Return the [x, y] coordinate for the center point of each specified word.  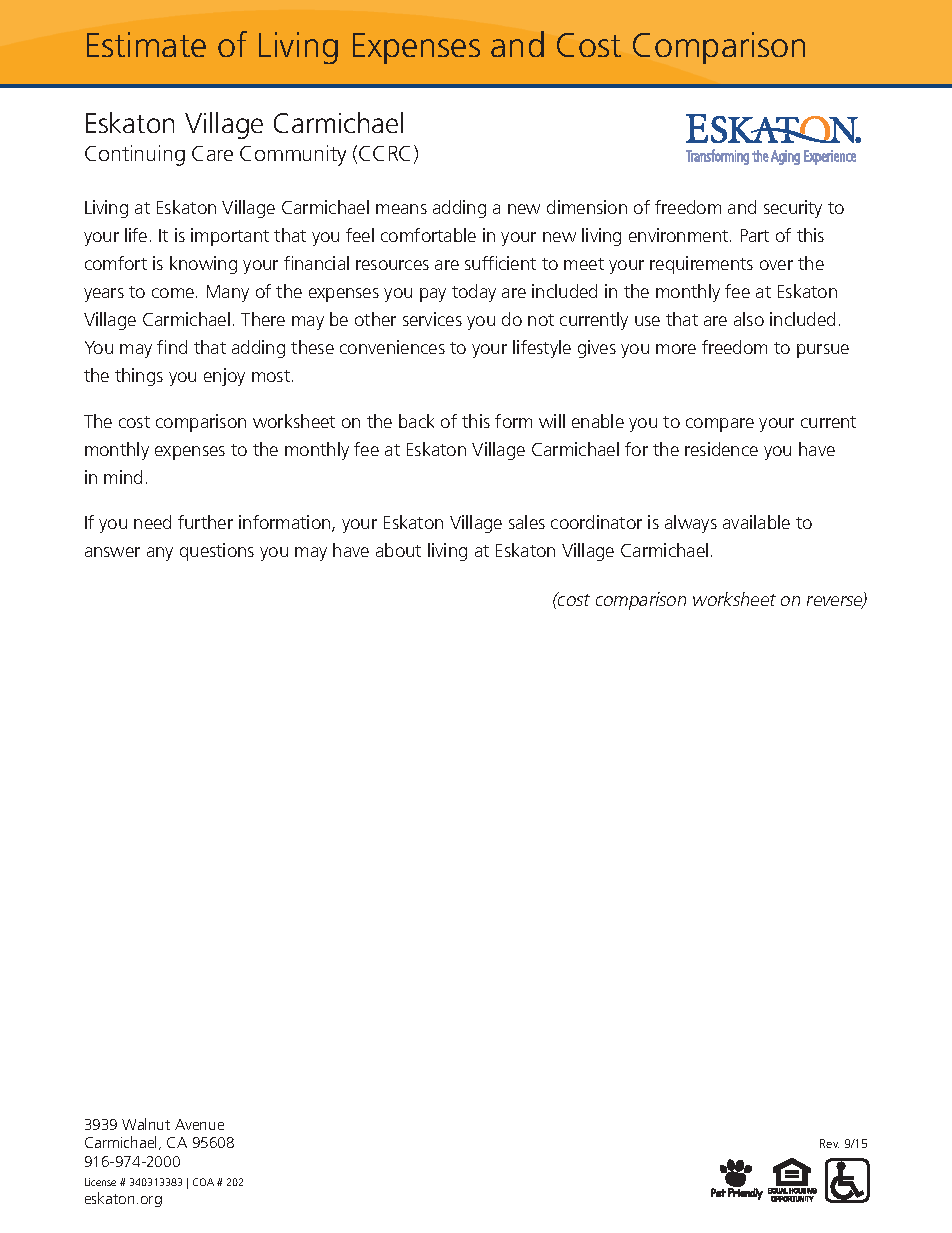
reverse [836, 602]
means [401, 209]
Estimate [146, 44]
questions [217, 552]
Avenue [199, 1124]
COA [203, 1182]
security [793, 209]
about [398, 550]
